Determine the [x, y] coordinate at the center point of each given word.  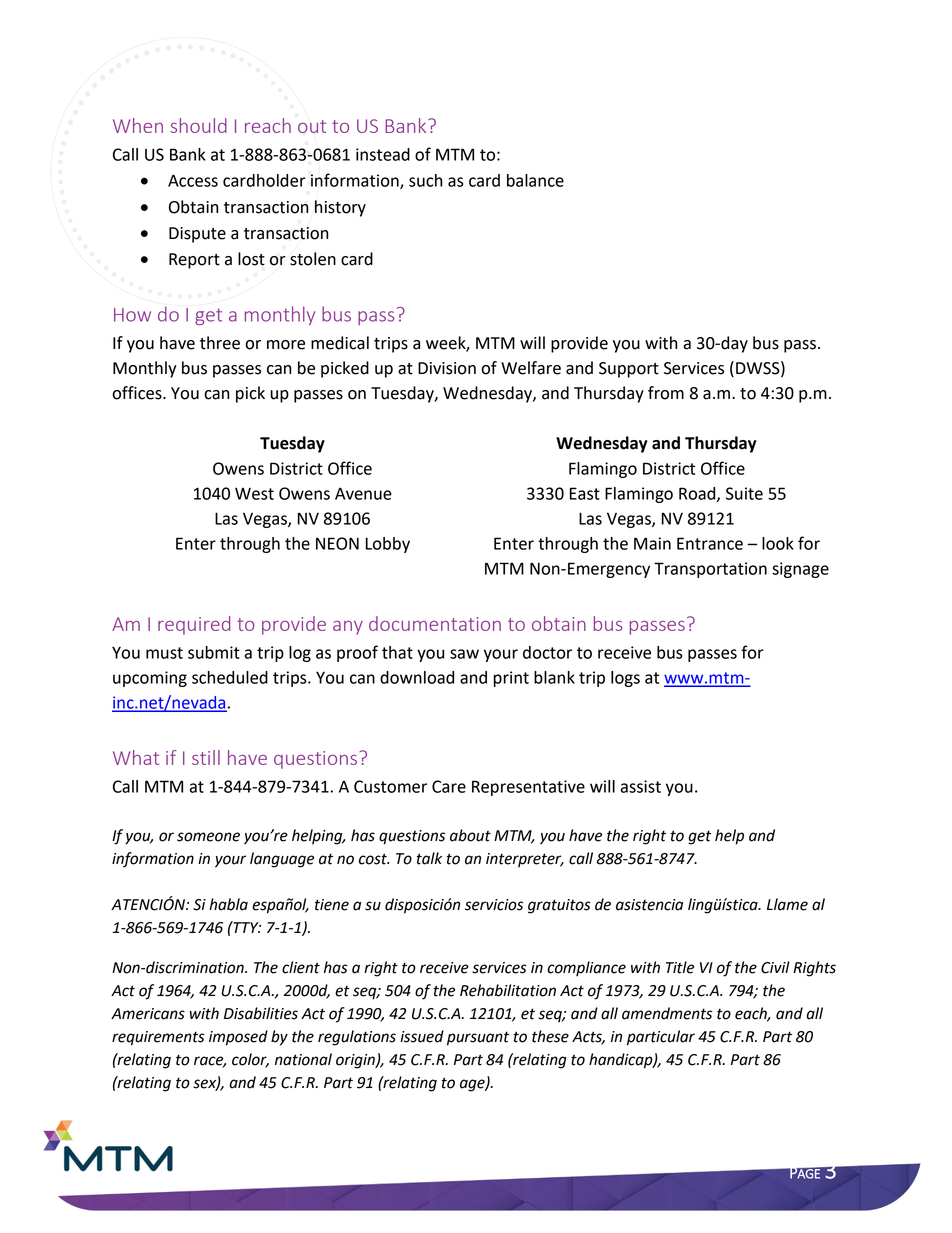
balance [535, 180]
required [194, 625]
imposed [238, 1038]
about [470, 835]
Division [447, 368]
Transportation [710, 570]
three [220, 343]
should [198, 125]
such [426, 180]
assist [640, 786]
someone [208, 837]
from [666, 393]
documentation [435, 623]
